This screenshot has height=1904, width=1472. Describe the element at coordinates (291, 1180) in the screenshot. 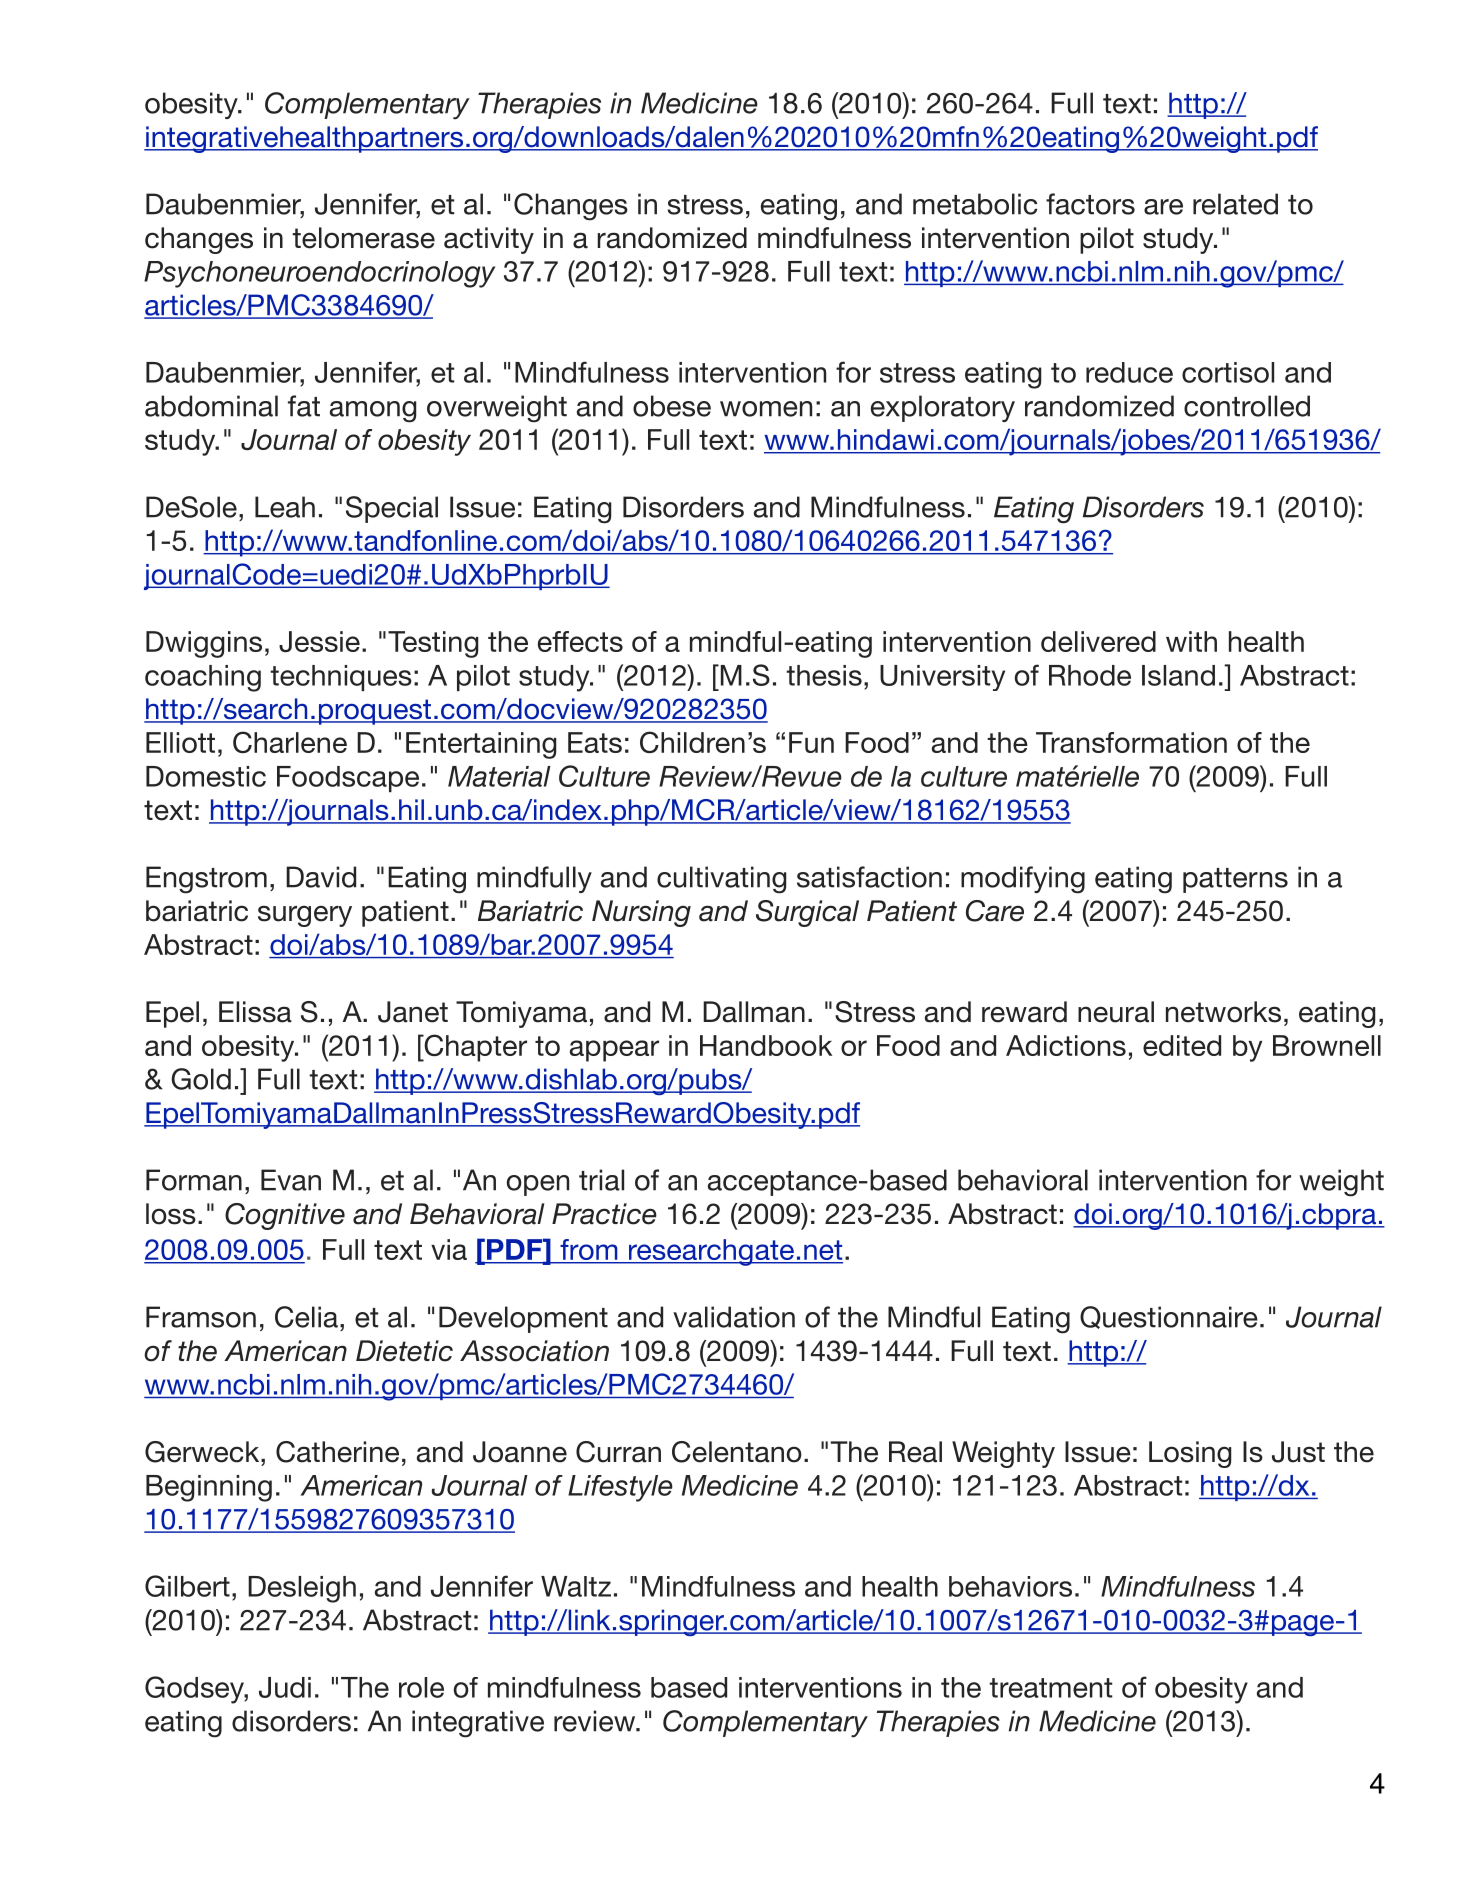

I see `Evan` at that location.
